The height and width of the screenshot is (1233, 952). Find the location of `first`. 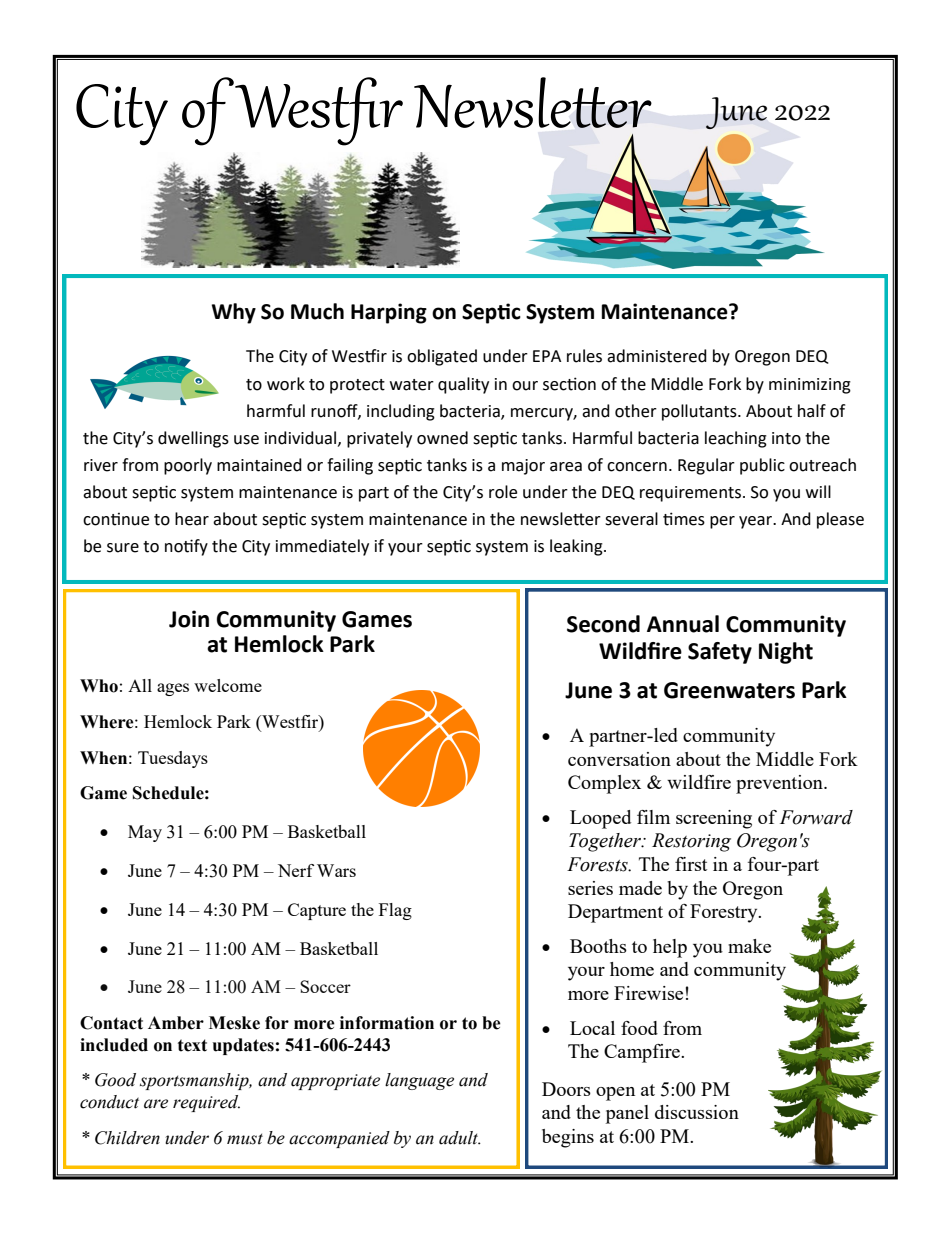

first is located at coordinates (691, 864).
